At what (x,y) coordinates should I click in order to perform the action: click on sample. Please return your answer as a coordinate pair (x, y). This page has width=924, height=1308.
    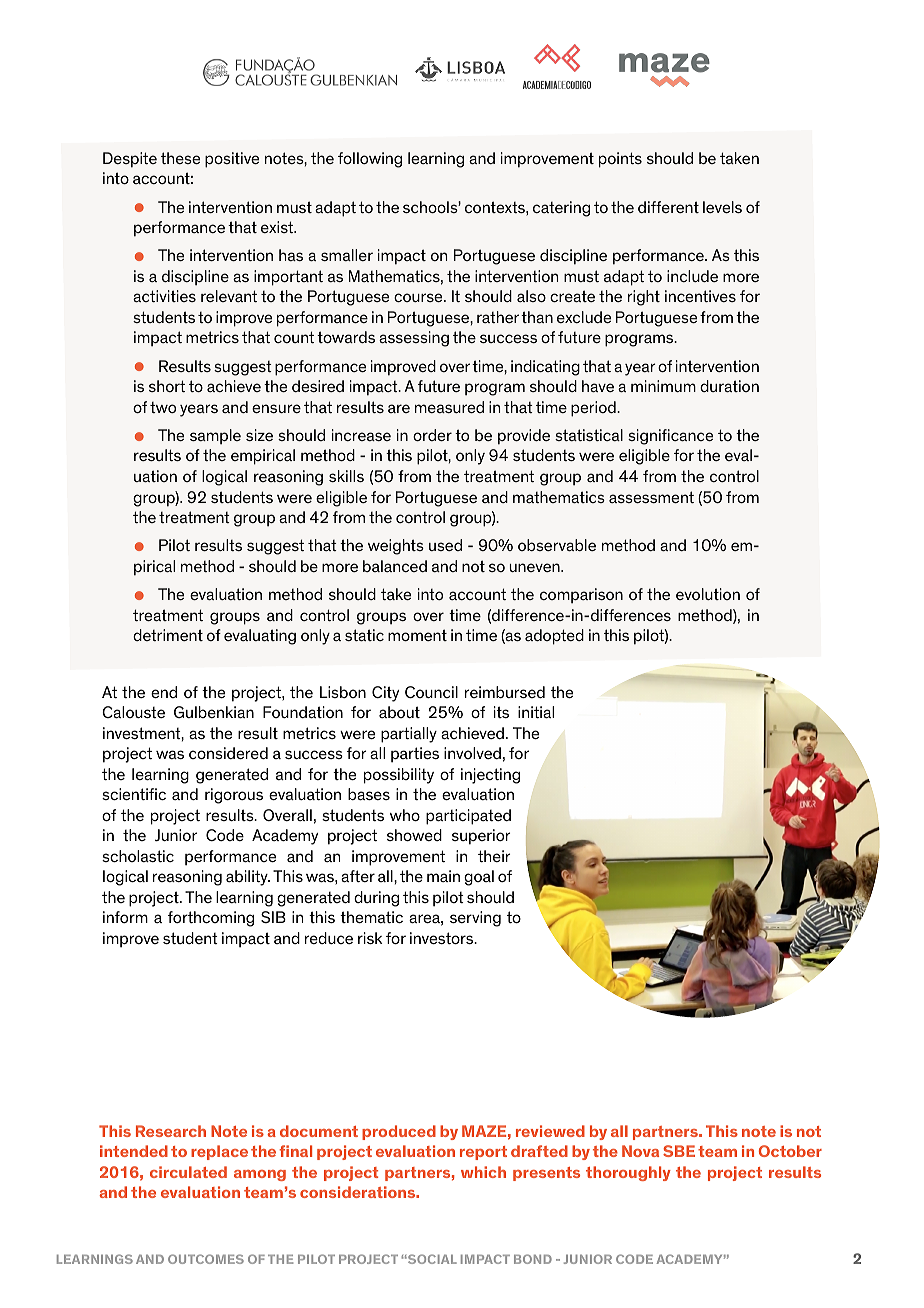
    Looking at the image, I should click on (215, 437).
